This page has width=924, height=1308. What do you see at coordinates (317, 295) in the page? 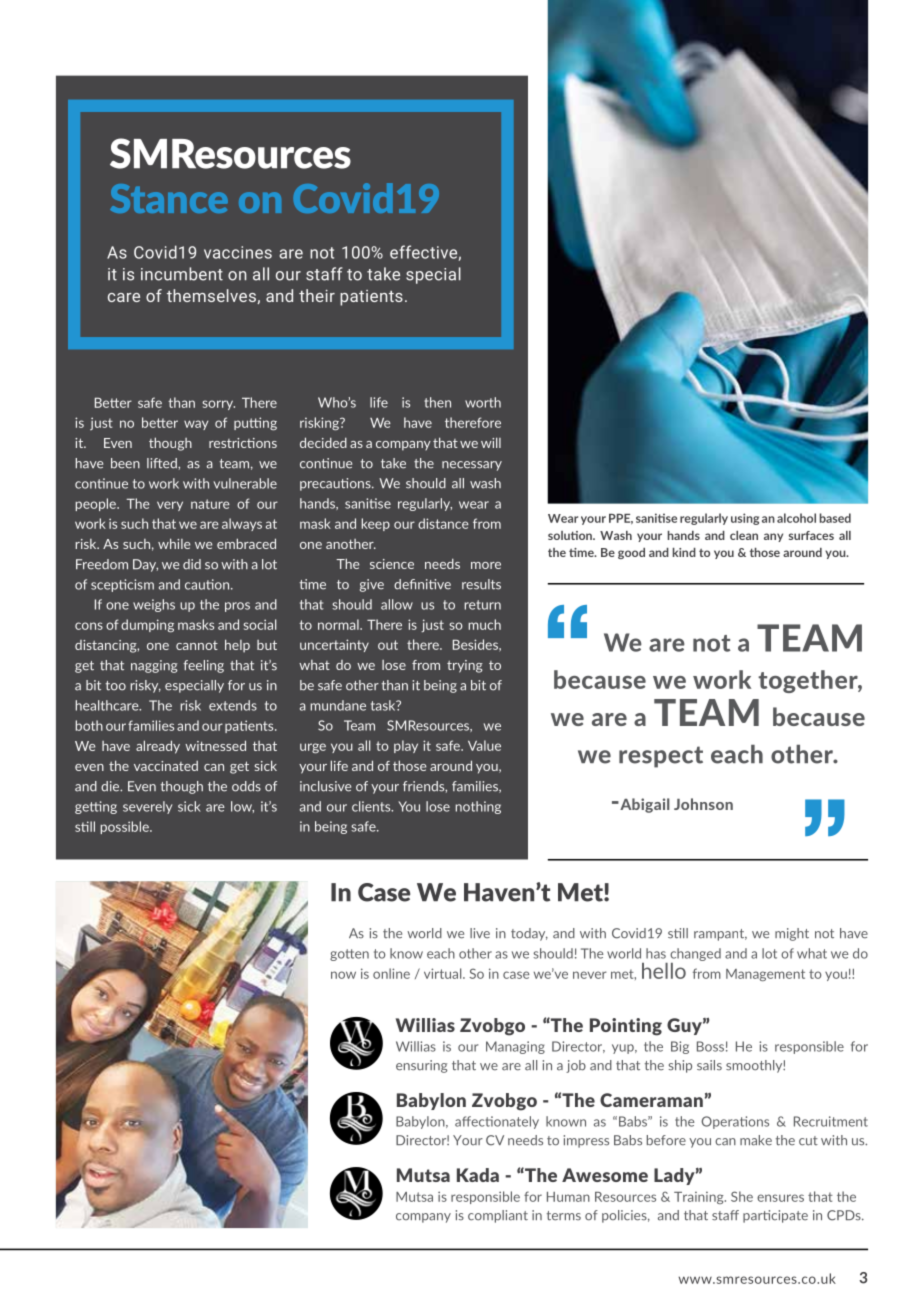
I see `their` at bounding box center [317, 295].
